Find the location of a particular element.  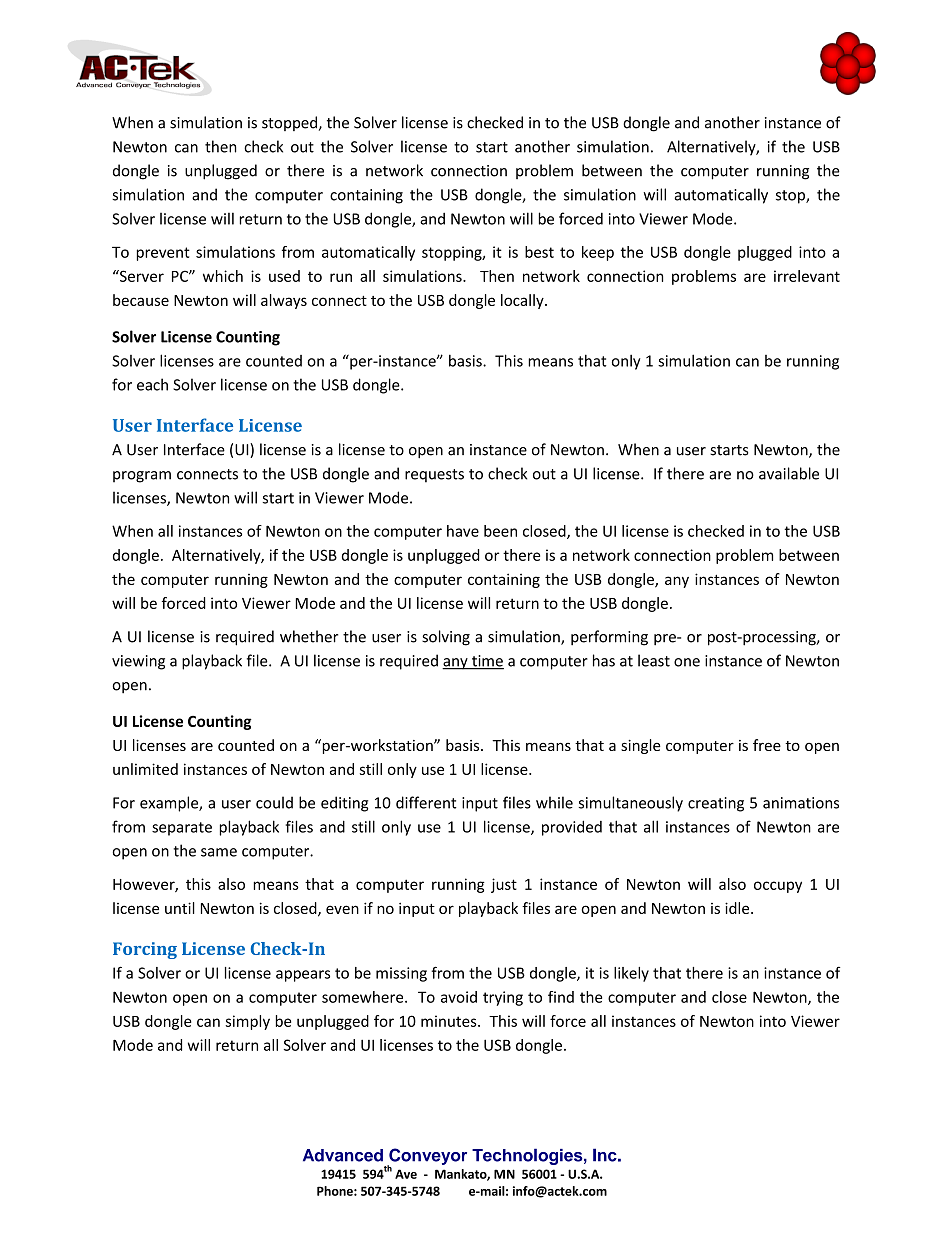

time is located at coordinates (487, 662).
